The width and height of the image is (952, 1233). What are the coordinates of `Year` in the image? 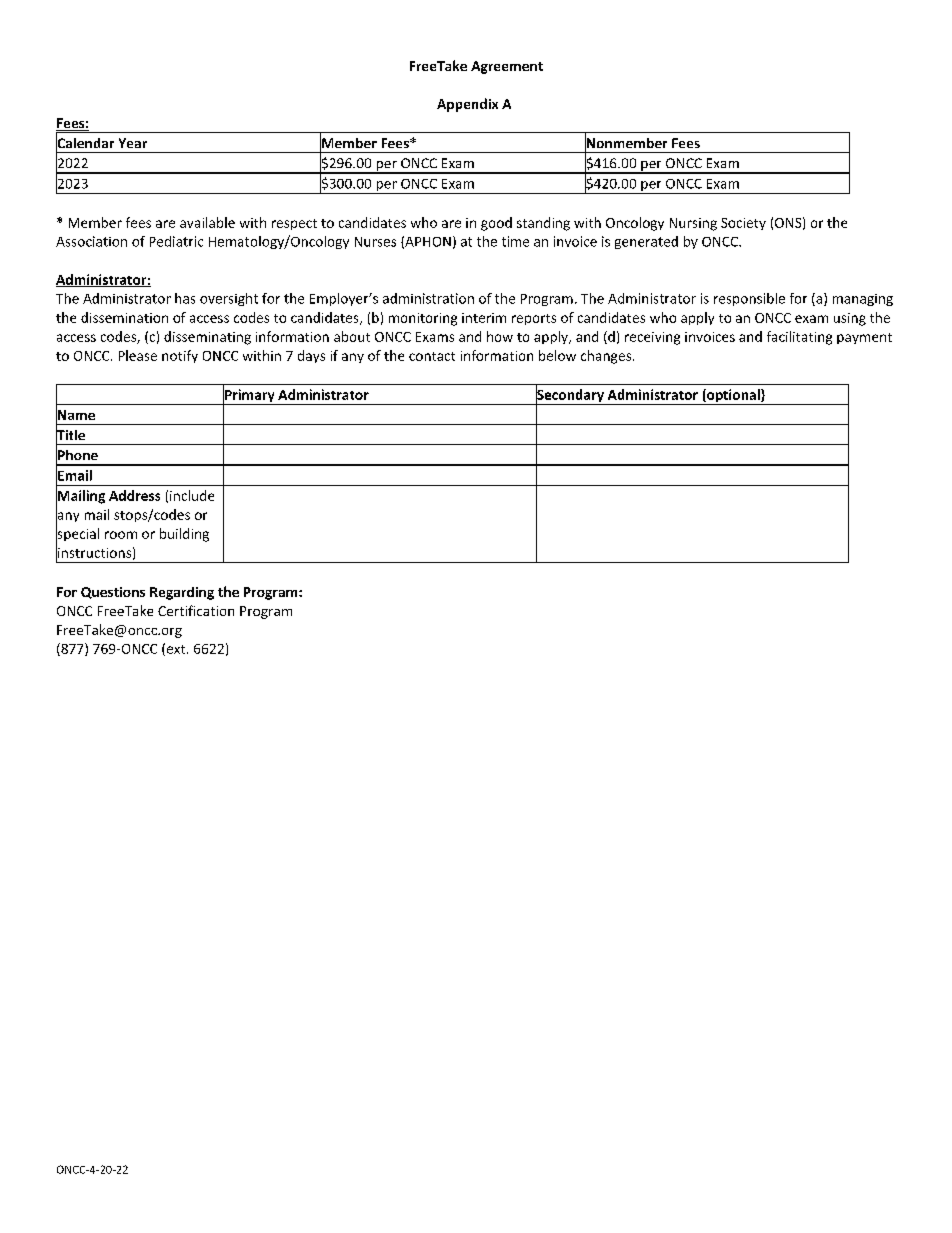 It's located at (133, 143).
